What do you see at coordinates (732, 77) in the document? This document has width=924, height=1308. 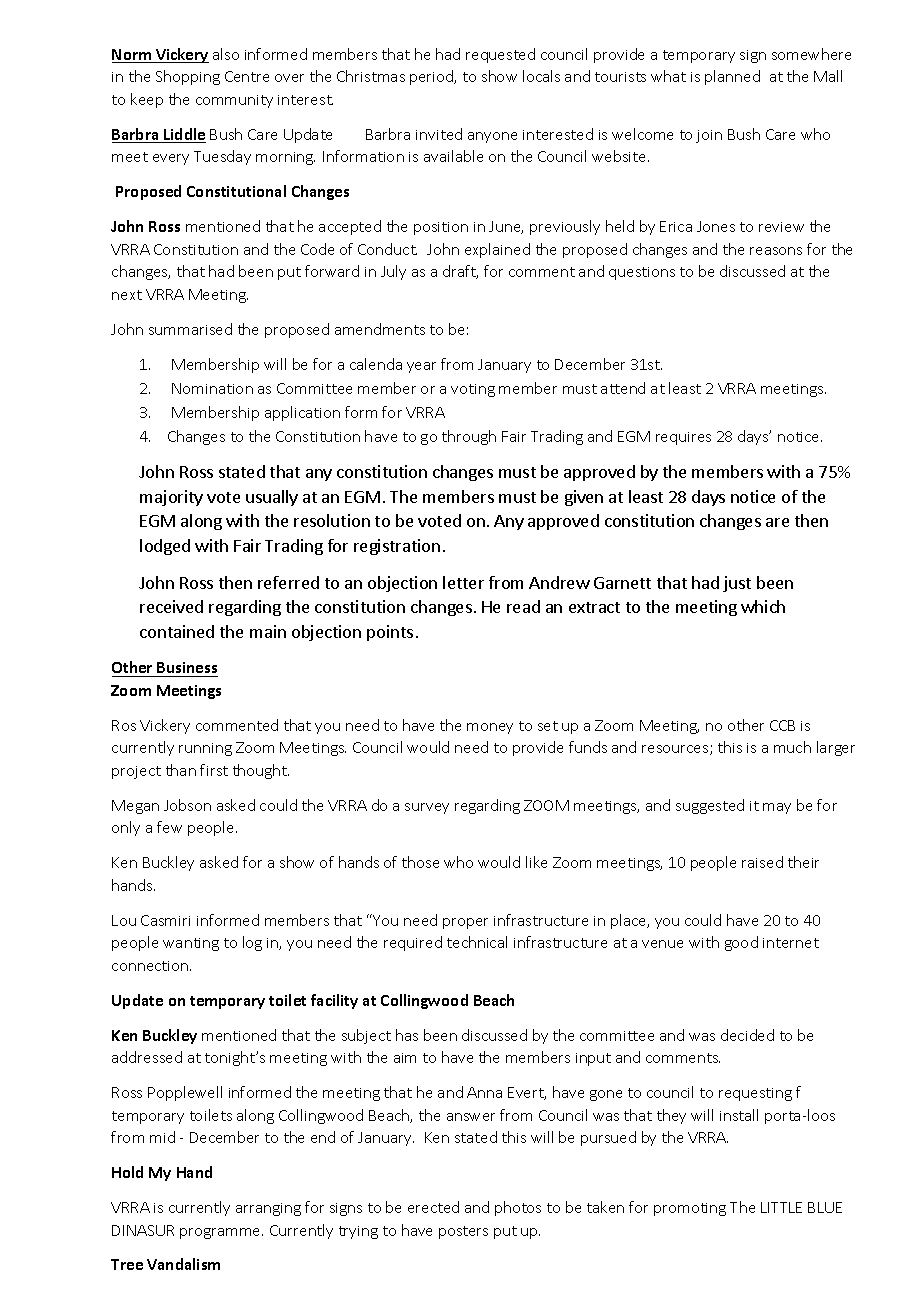 I see `planned` at bounding box center [732, 77].
